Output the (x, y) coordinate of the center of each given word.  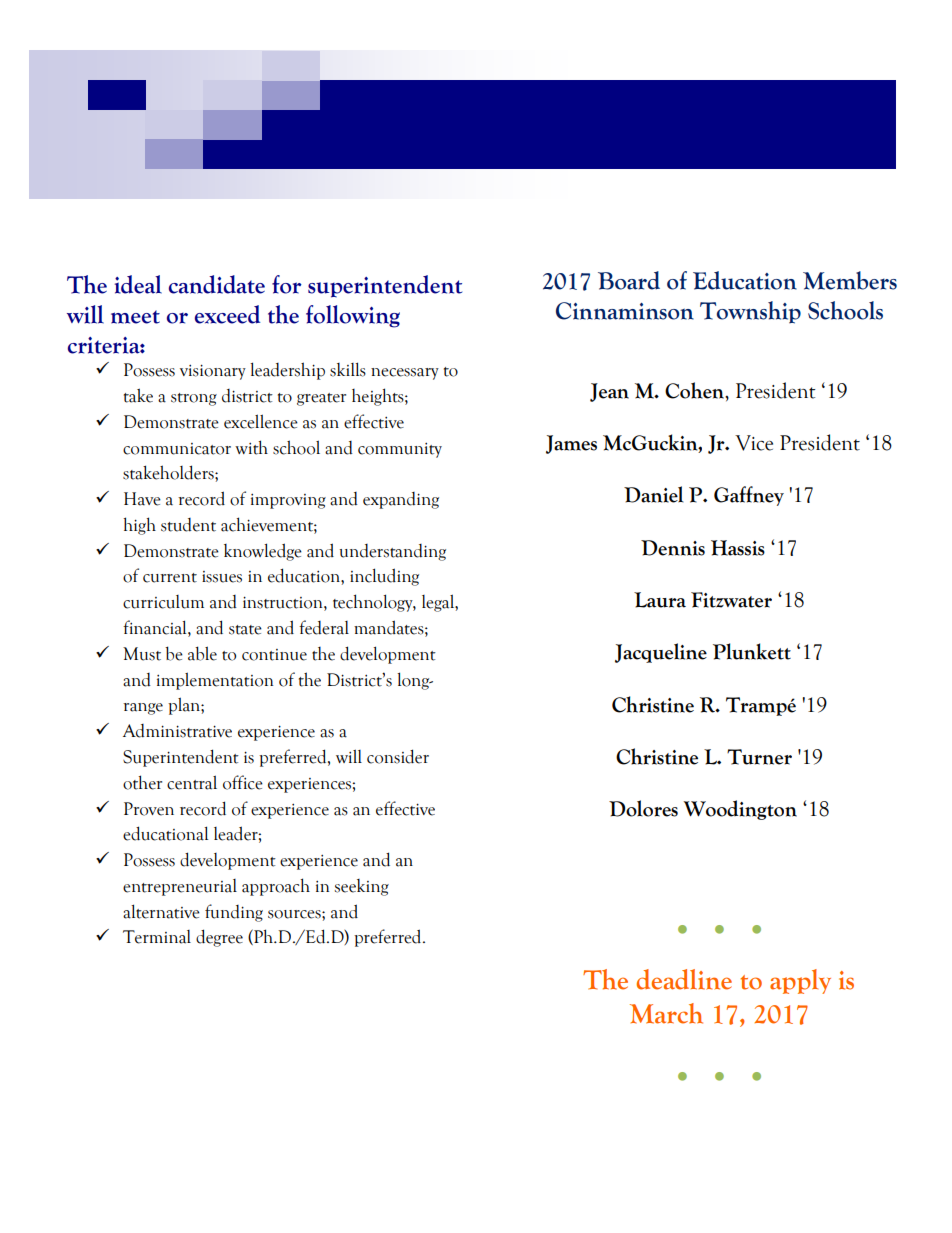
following (353, 316)
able (202, 653)
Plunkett (752, 651)
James (571, 444)
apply (800, 981)
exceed (227, 314)
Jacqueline (661, 653)
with (251, 447)
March (666, 1013)
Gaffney (749, 496)
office (243, 782)
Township (750, 312)
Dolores (643, 808)
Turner (759, 757)
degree (219, 938)
